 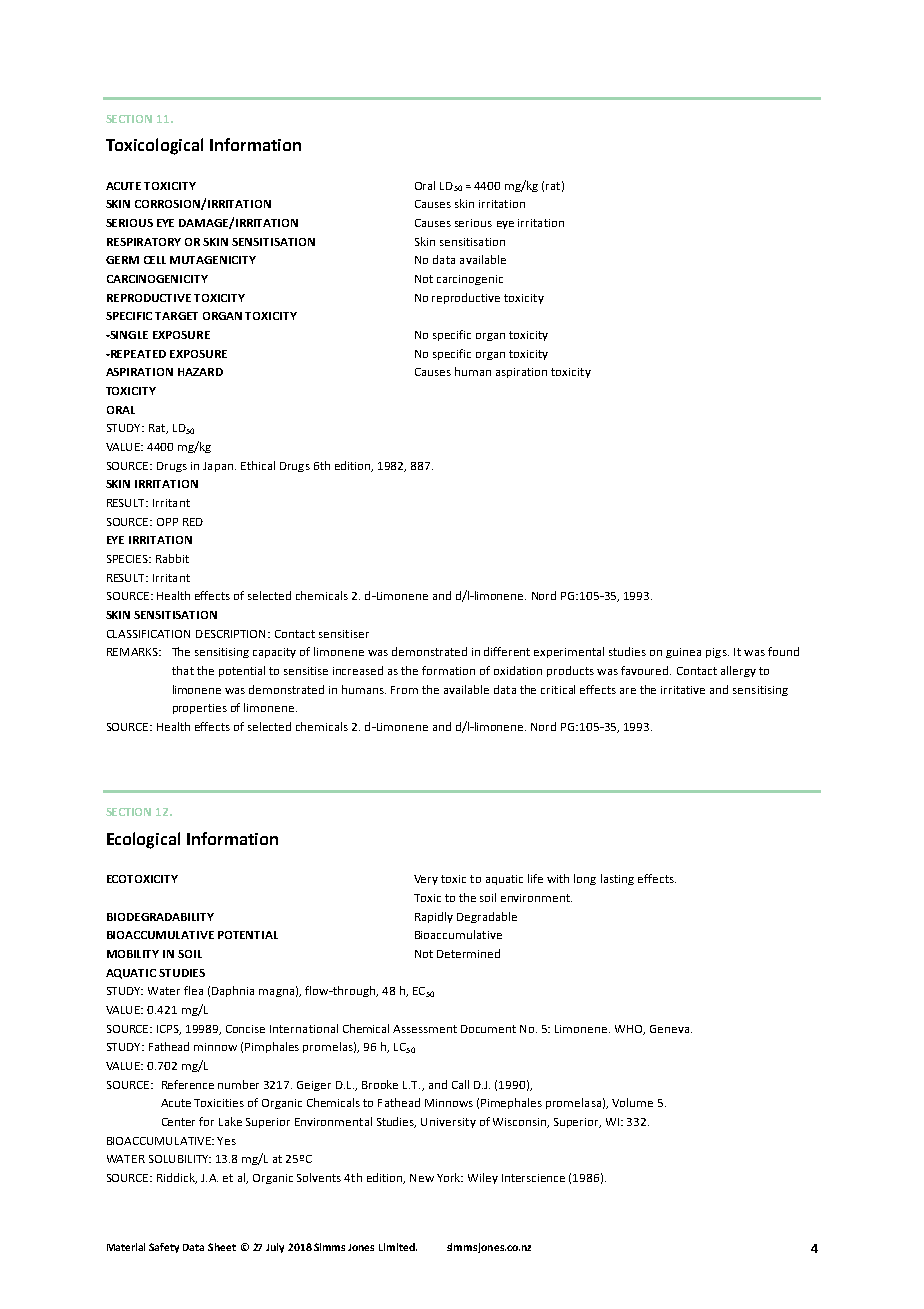 What do you see at coordinates (200, 709) in the screenshot?
I see `properties` at bounding box center [200, 709].
